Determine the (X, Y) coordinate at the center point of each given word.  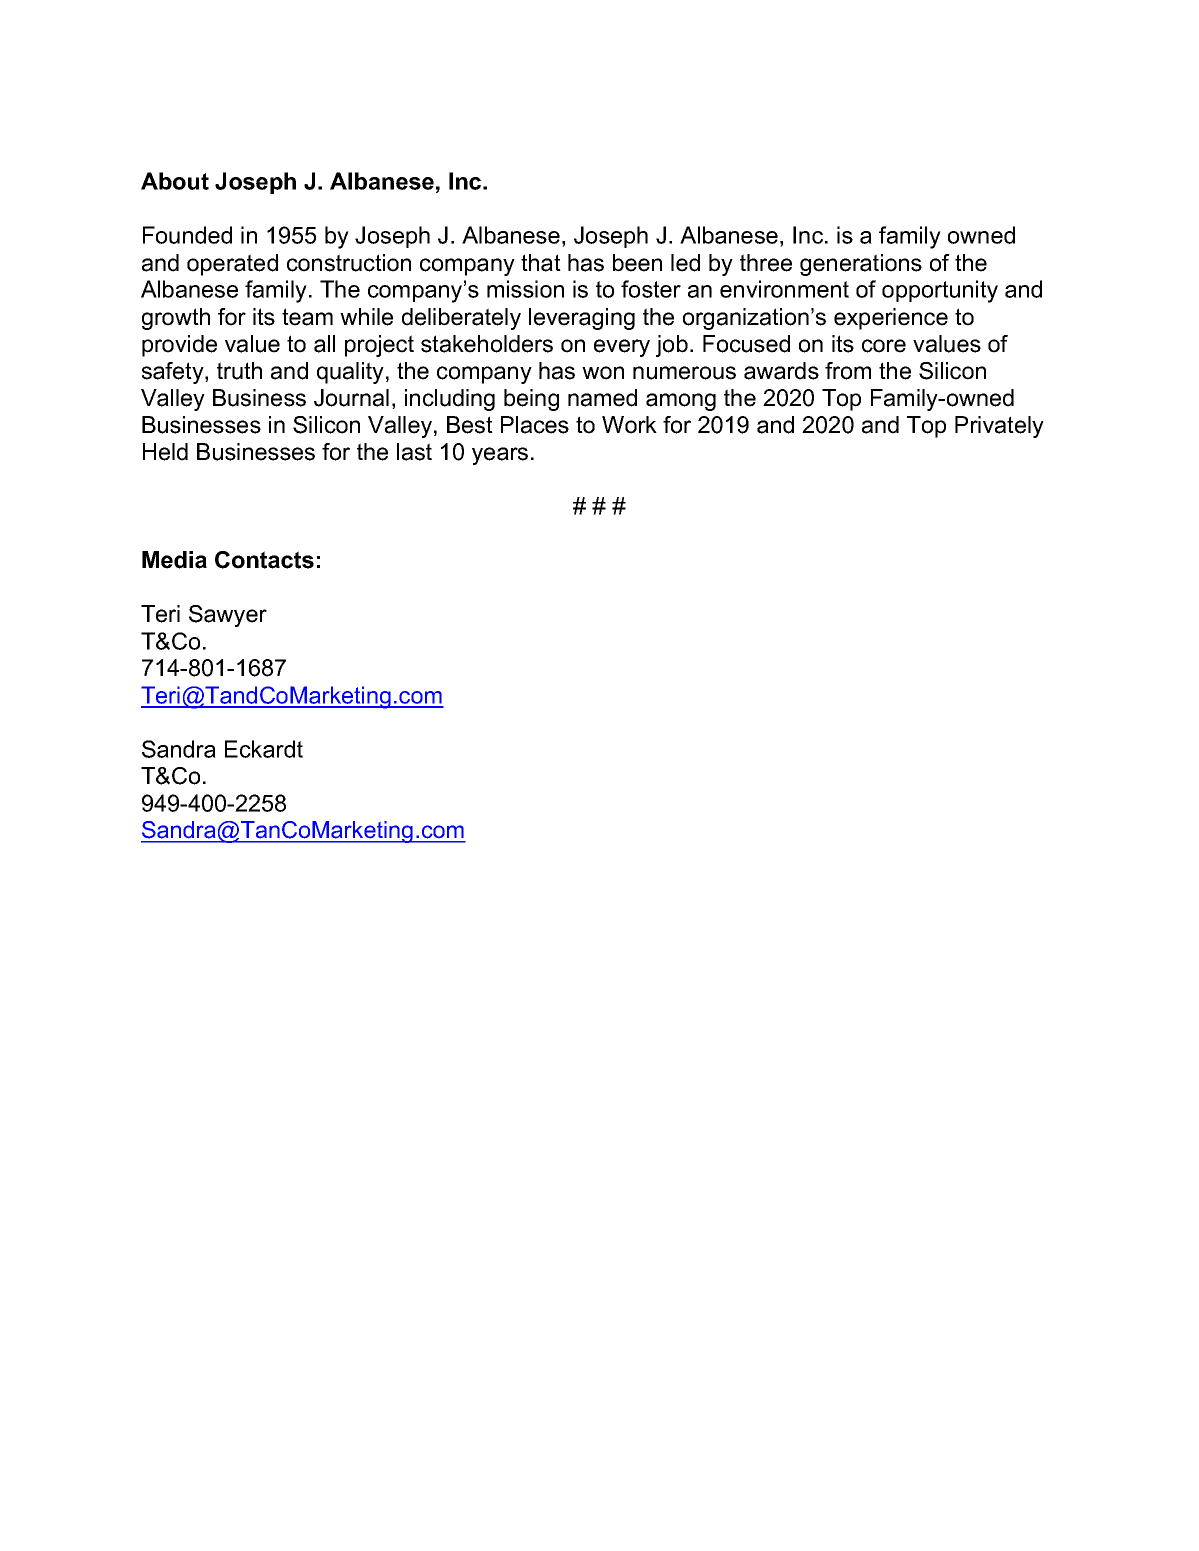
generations (861, 265)
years (500, 456)
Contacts (264, 560)
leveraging (582, 319)
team (307, 317)
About (175, 181)
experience (891, 319)
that (541, 263)
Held (165, 452)
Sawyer (228, 616)
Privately (999, 427)
